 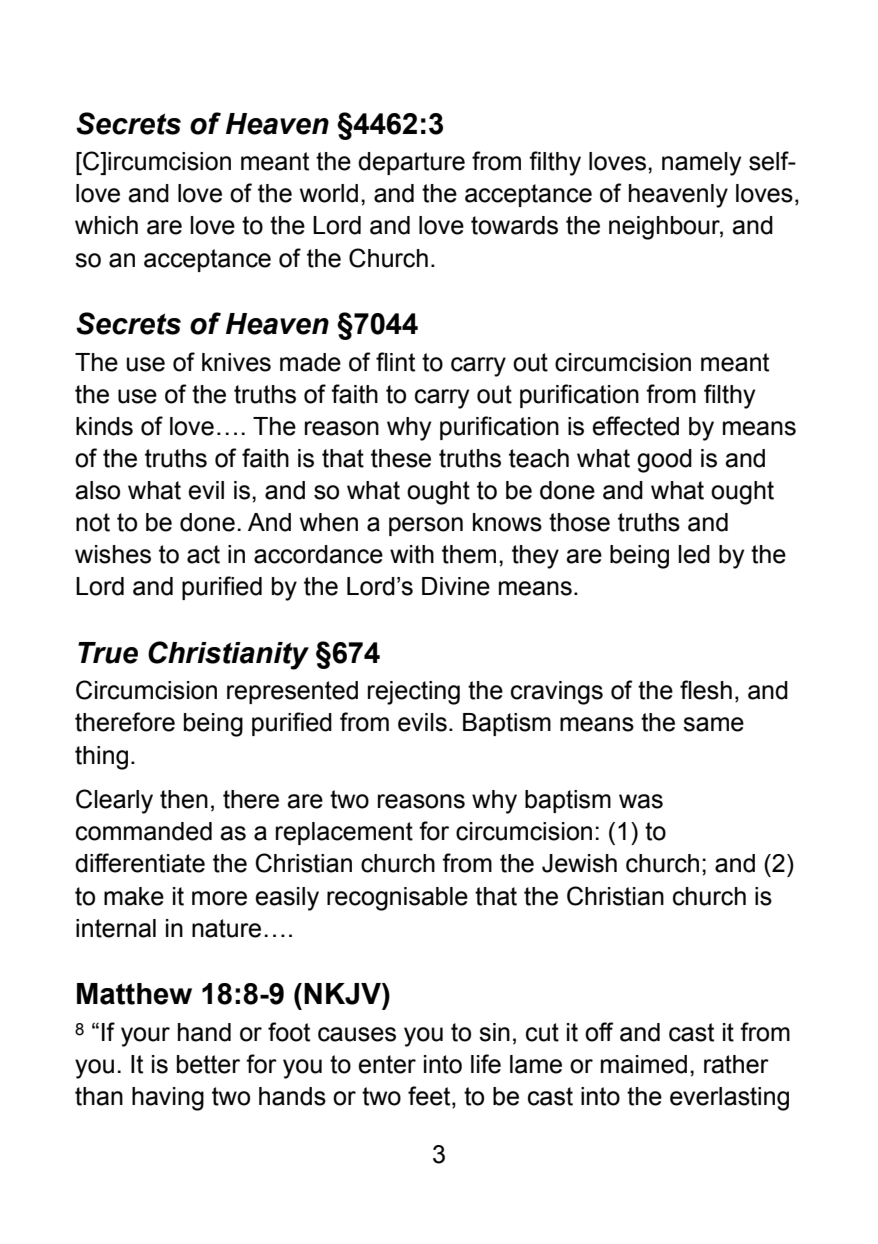 I want to click on namely, so click(x=701, y=164).
